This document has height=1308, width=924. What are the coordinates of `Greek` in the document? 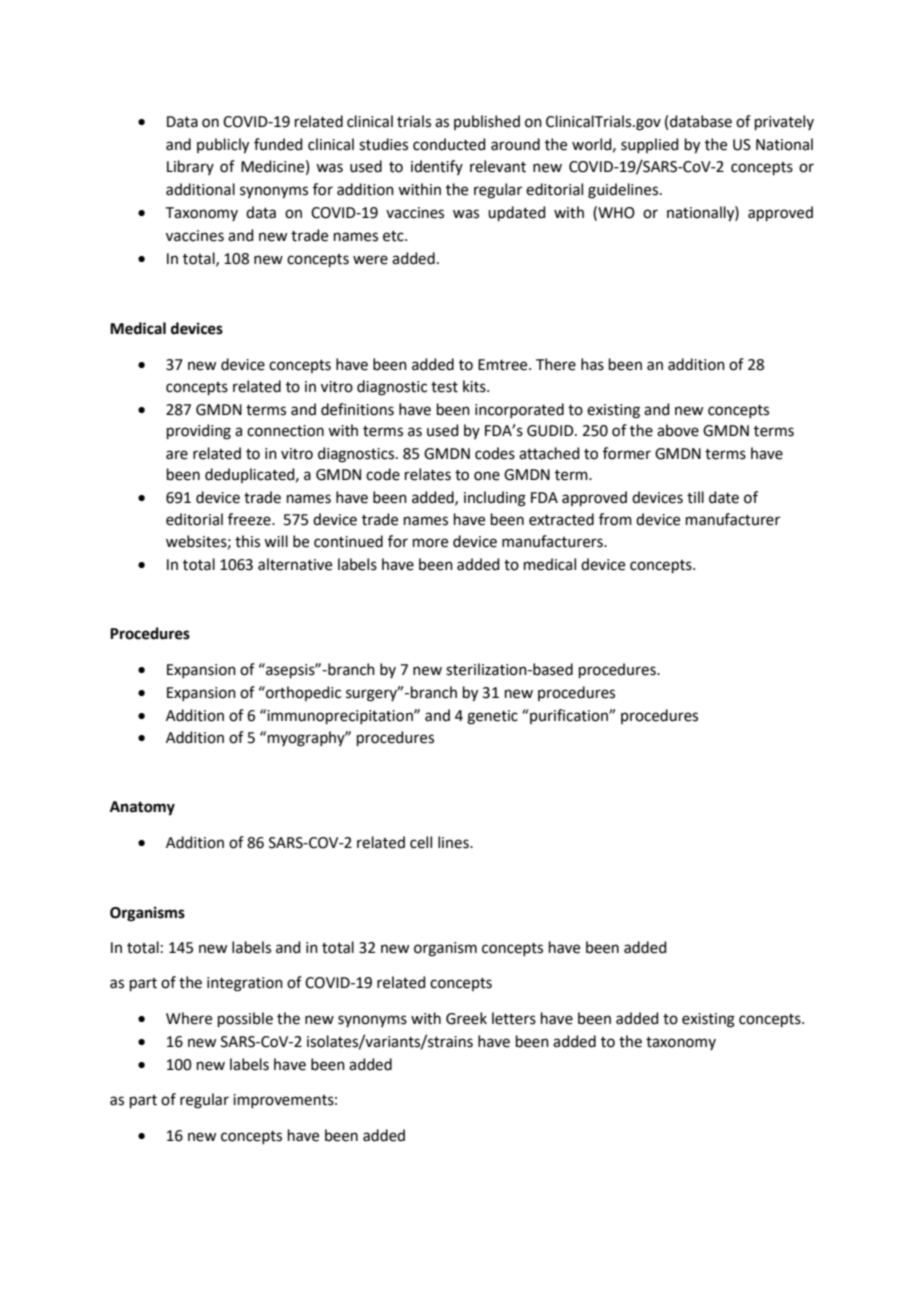 It's located at (466, 1018).
